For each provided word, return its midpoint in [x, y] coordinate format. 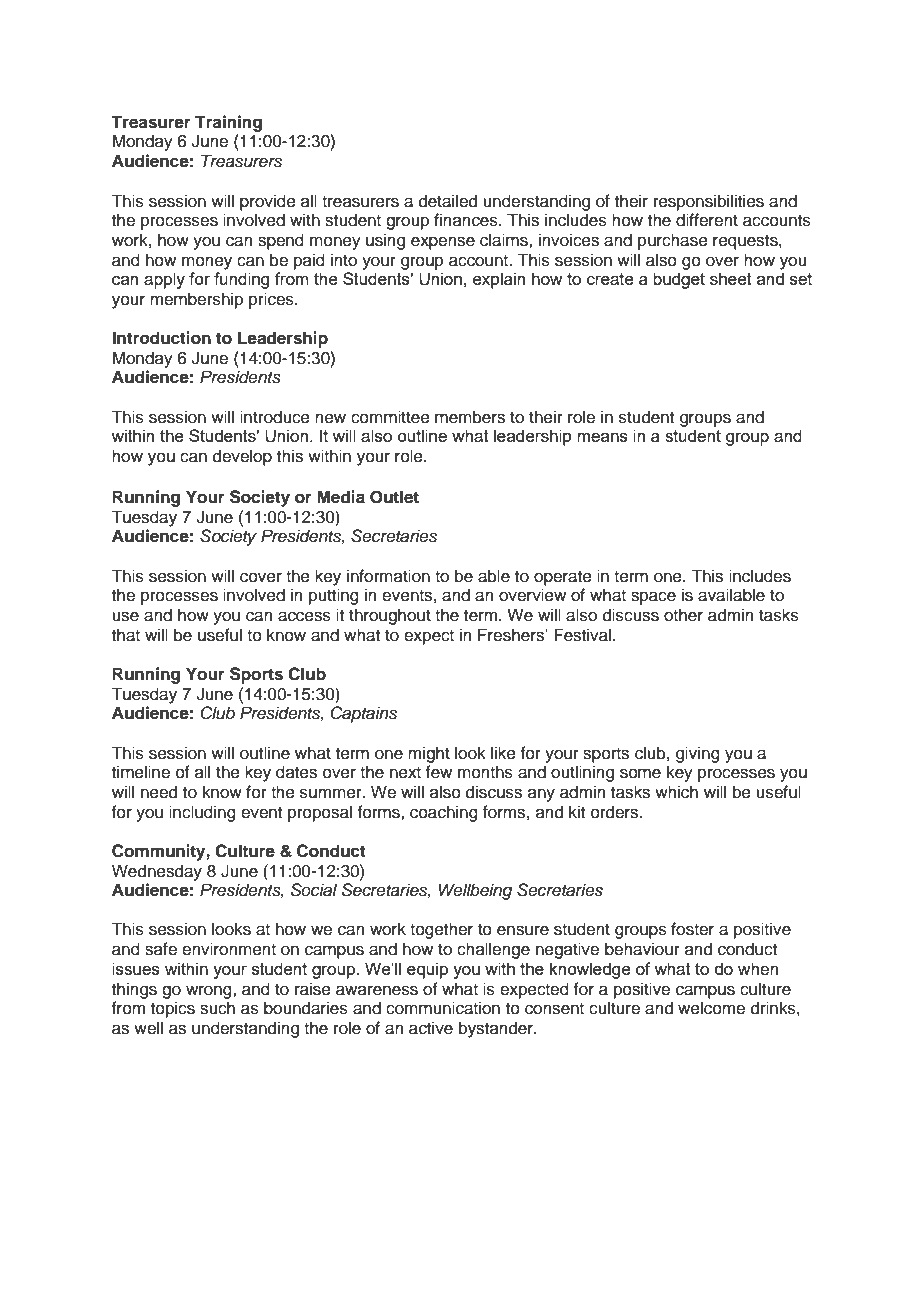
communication [443, 1008]
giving [698, 754]
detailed [448, 201]
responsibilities [709, 202]
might [429, 754]
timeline [141, 772]
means [602, 437]
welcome [711, 1008]
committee [390, 417]
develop [242, 457]
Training [228, 123]
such [217, 1008]
